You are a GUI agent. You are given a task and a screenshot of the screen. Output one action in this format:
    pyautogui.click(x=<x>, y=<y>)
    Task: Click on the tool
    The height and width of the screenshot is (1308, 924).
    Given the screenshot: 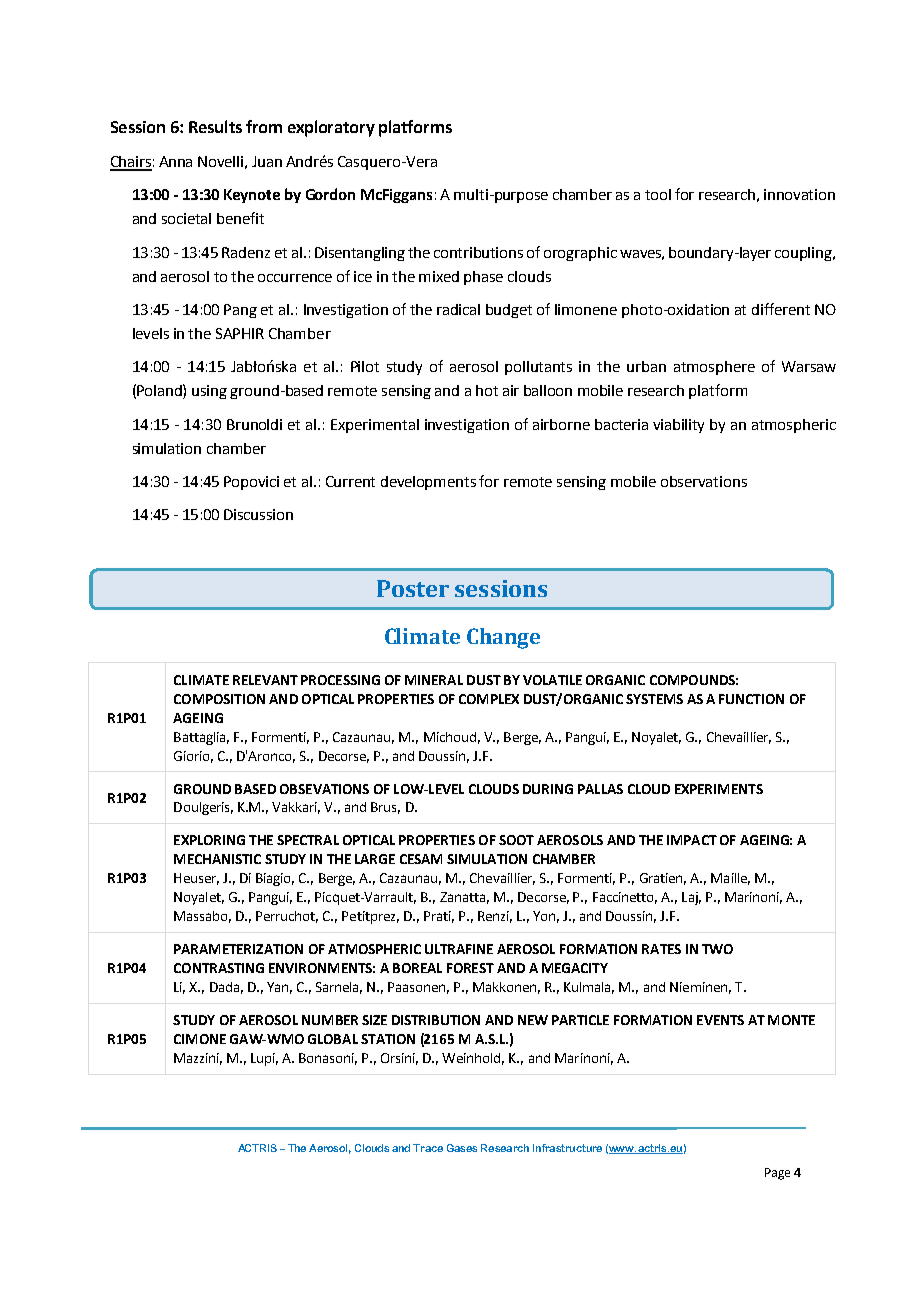 What is the action you would take?
    pyautogui.click(x=658, y=194)
